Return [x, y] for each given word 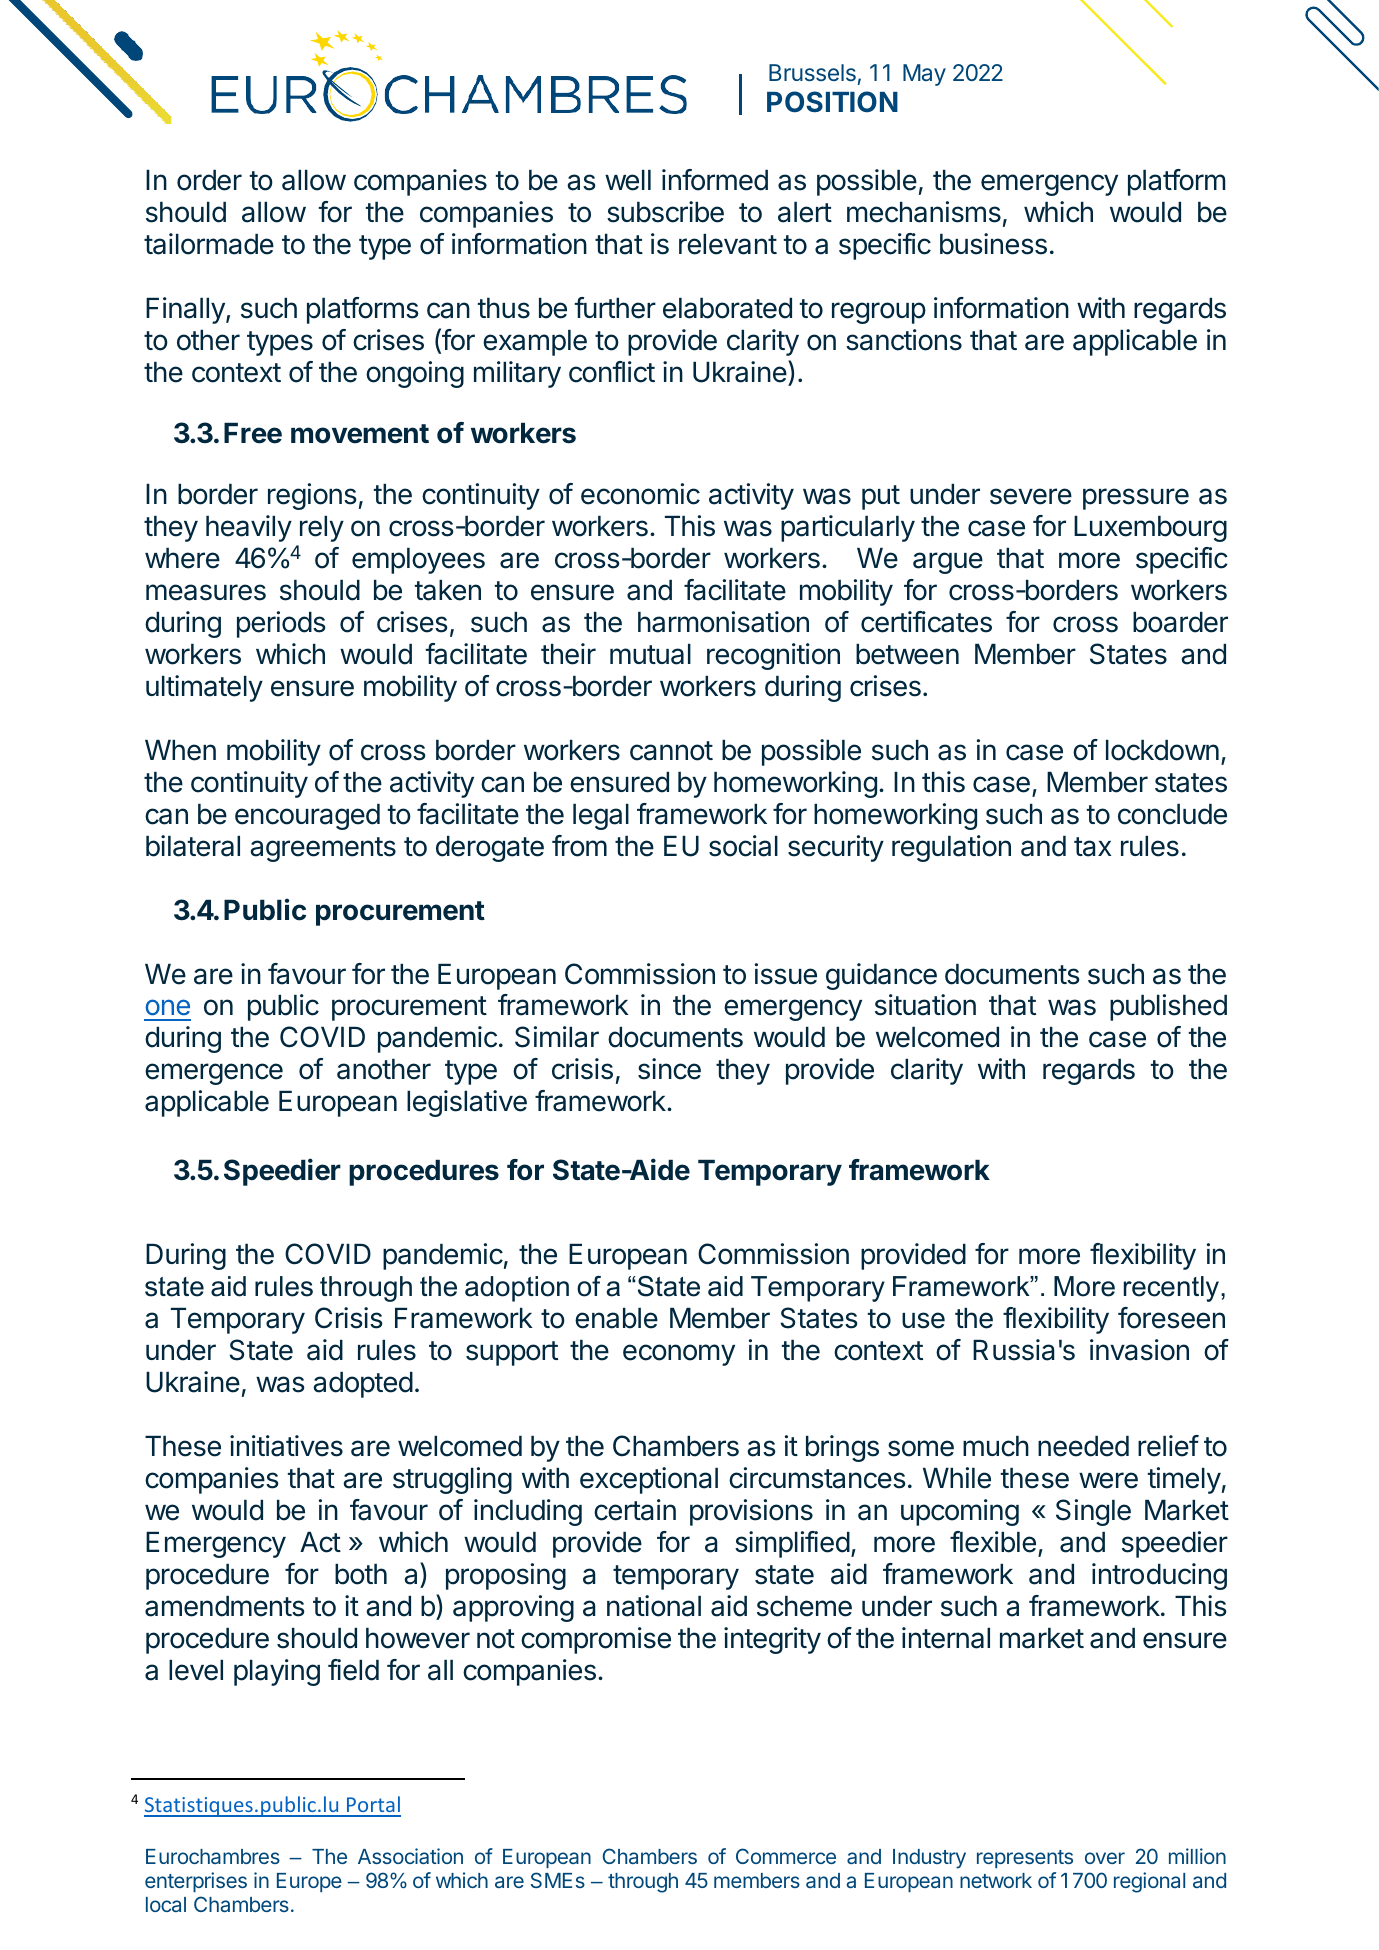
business [993, 244]
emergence [214, 1074]
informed [715, 180]
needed [1083, 1446]
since [669, 1069]
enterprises [196, 1882]
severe [1031, 496]
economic [640, 494]
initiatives [286, 1446]
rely [322, 529]
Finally [186, 310]
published [1168, 1007]
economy [679, 1355]
